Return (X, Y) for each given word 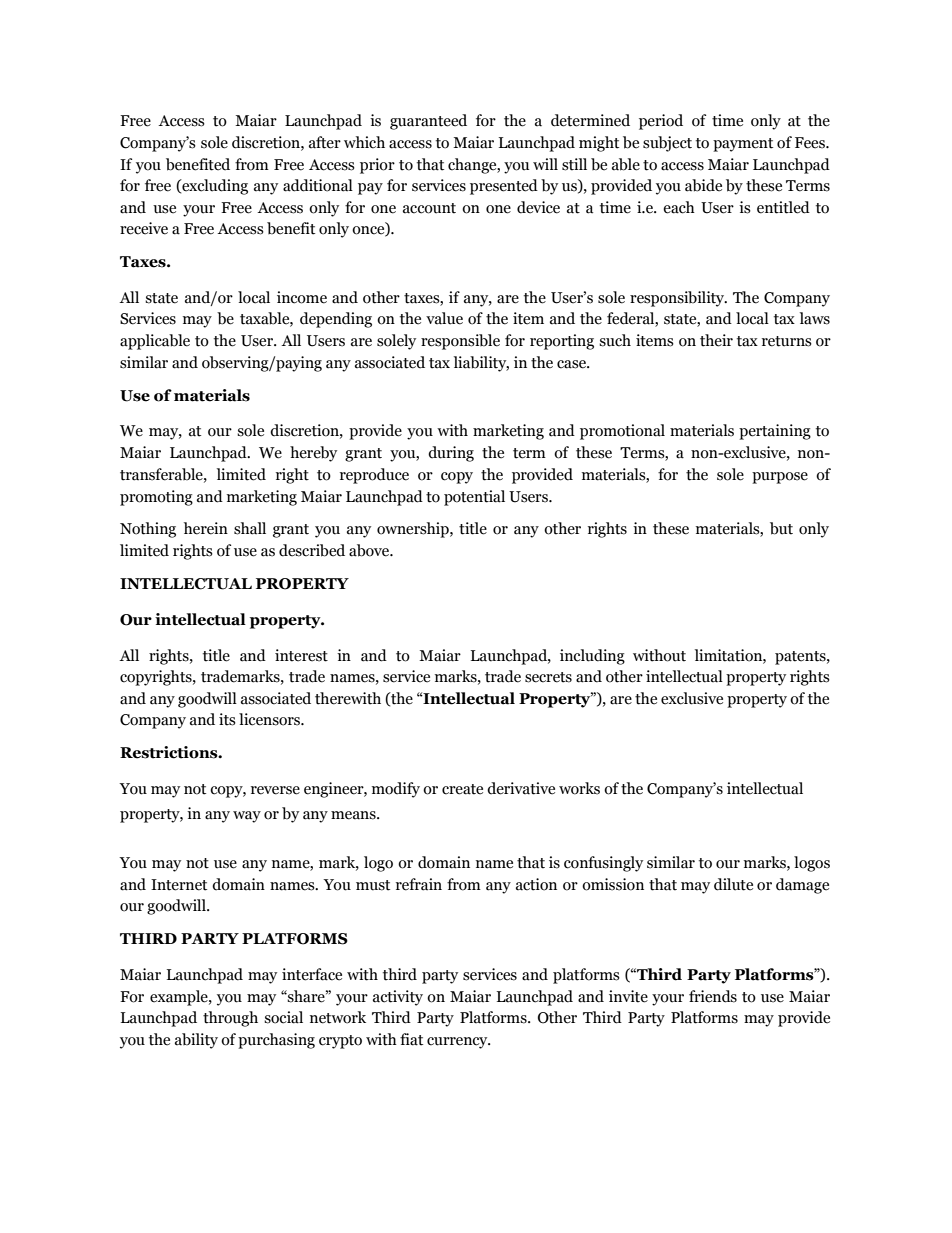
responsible (460, 342)
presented (504, 187)
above (370, 550)
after (325, 142)
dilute (733, 884)
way (247, 817)
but (781, 528)
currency (458, 1043)
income (302, 297)
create (462, 789)
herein (206, 528)
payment (743, 145)
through (230, 1019)
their (716, 340)
